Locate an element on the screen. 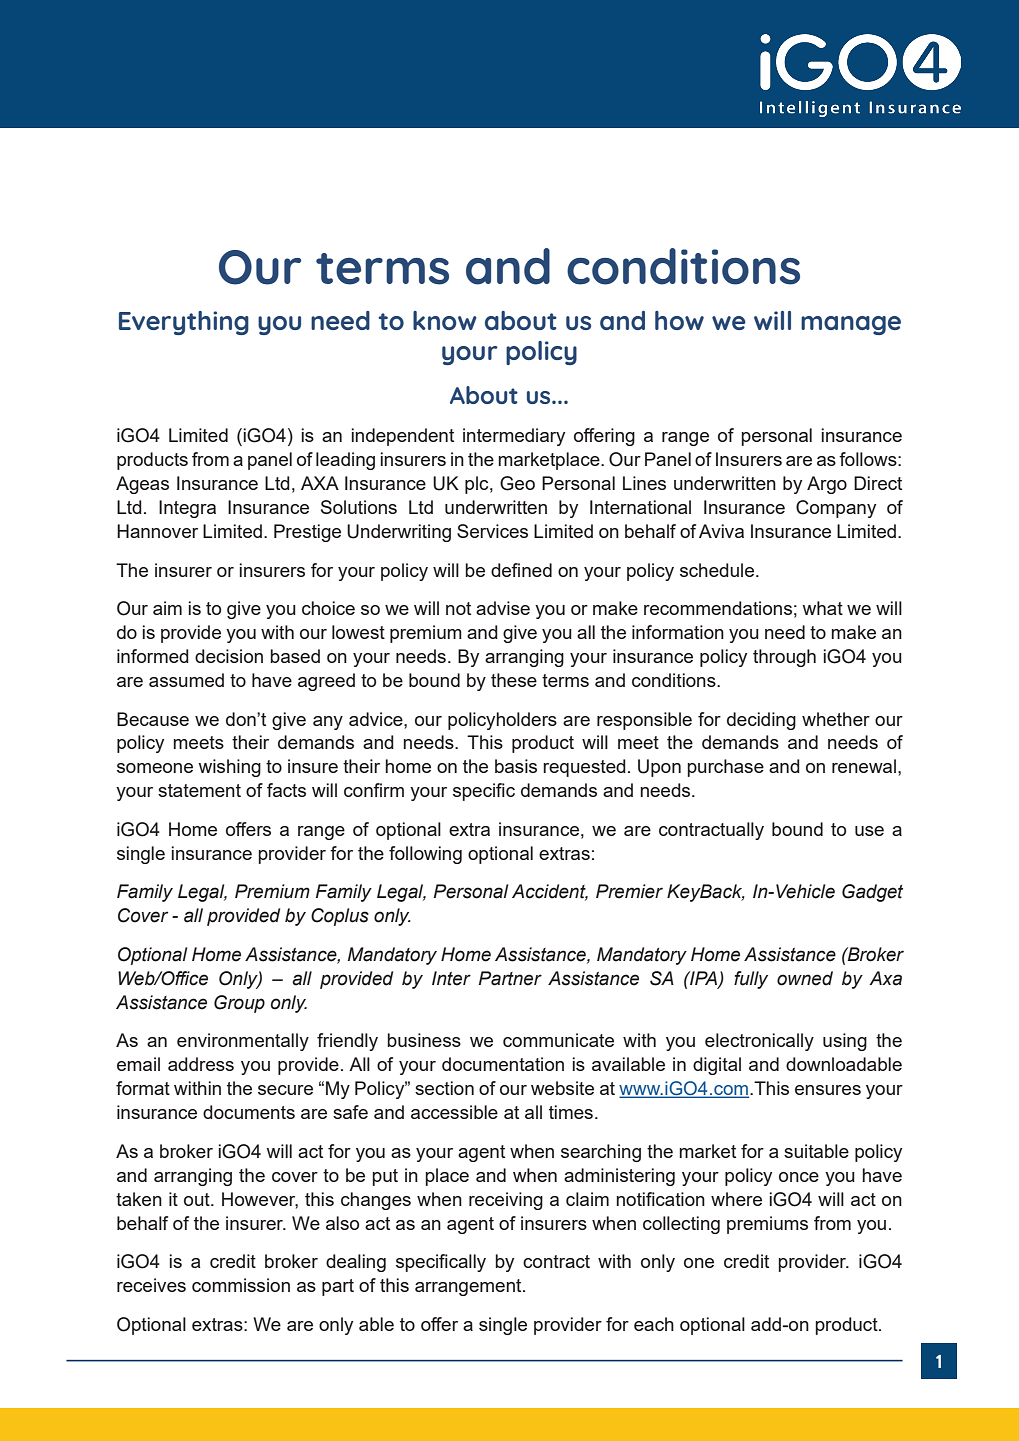  manage is located at coordinates (851, 325).
